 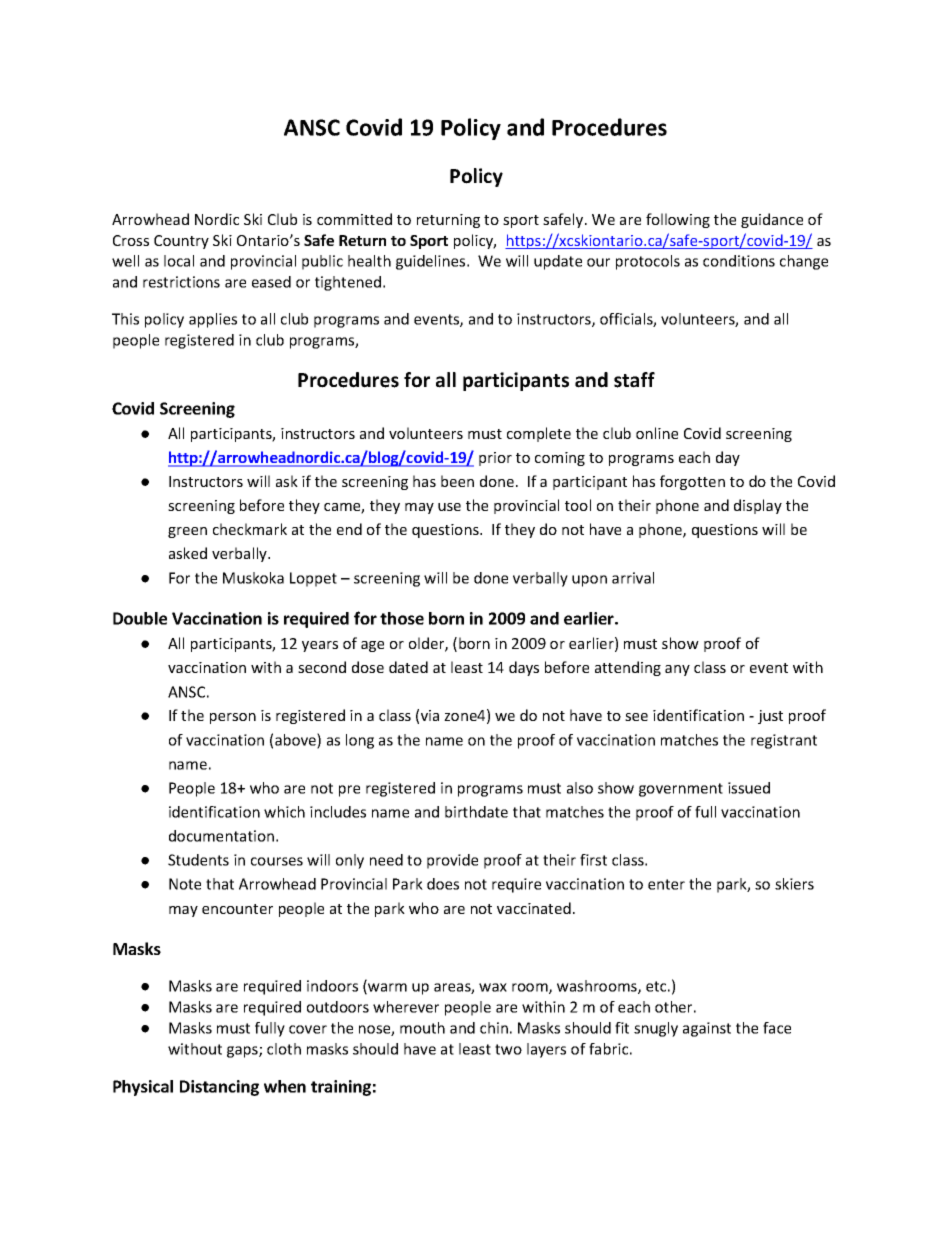 What do you see at coordinates (432, 262) in the screenshot?
I see `guidelines` at bounding box center [432, 262].
